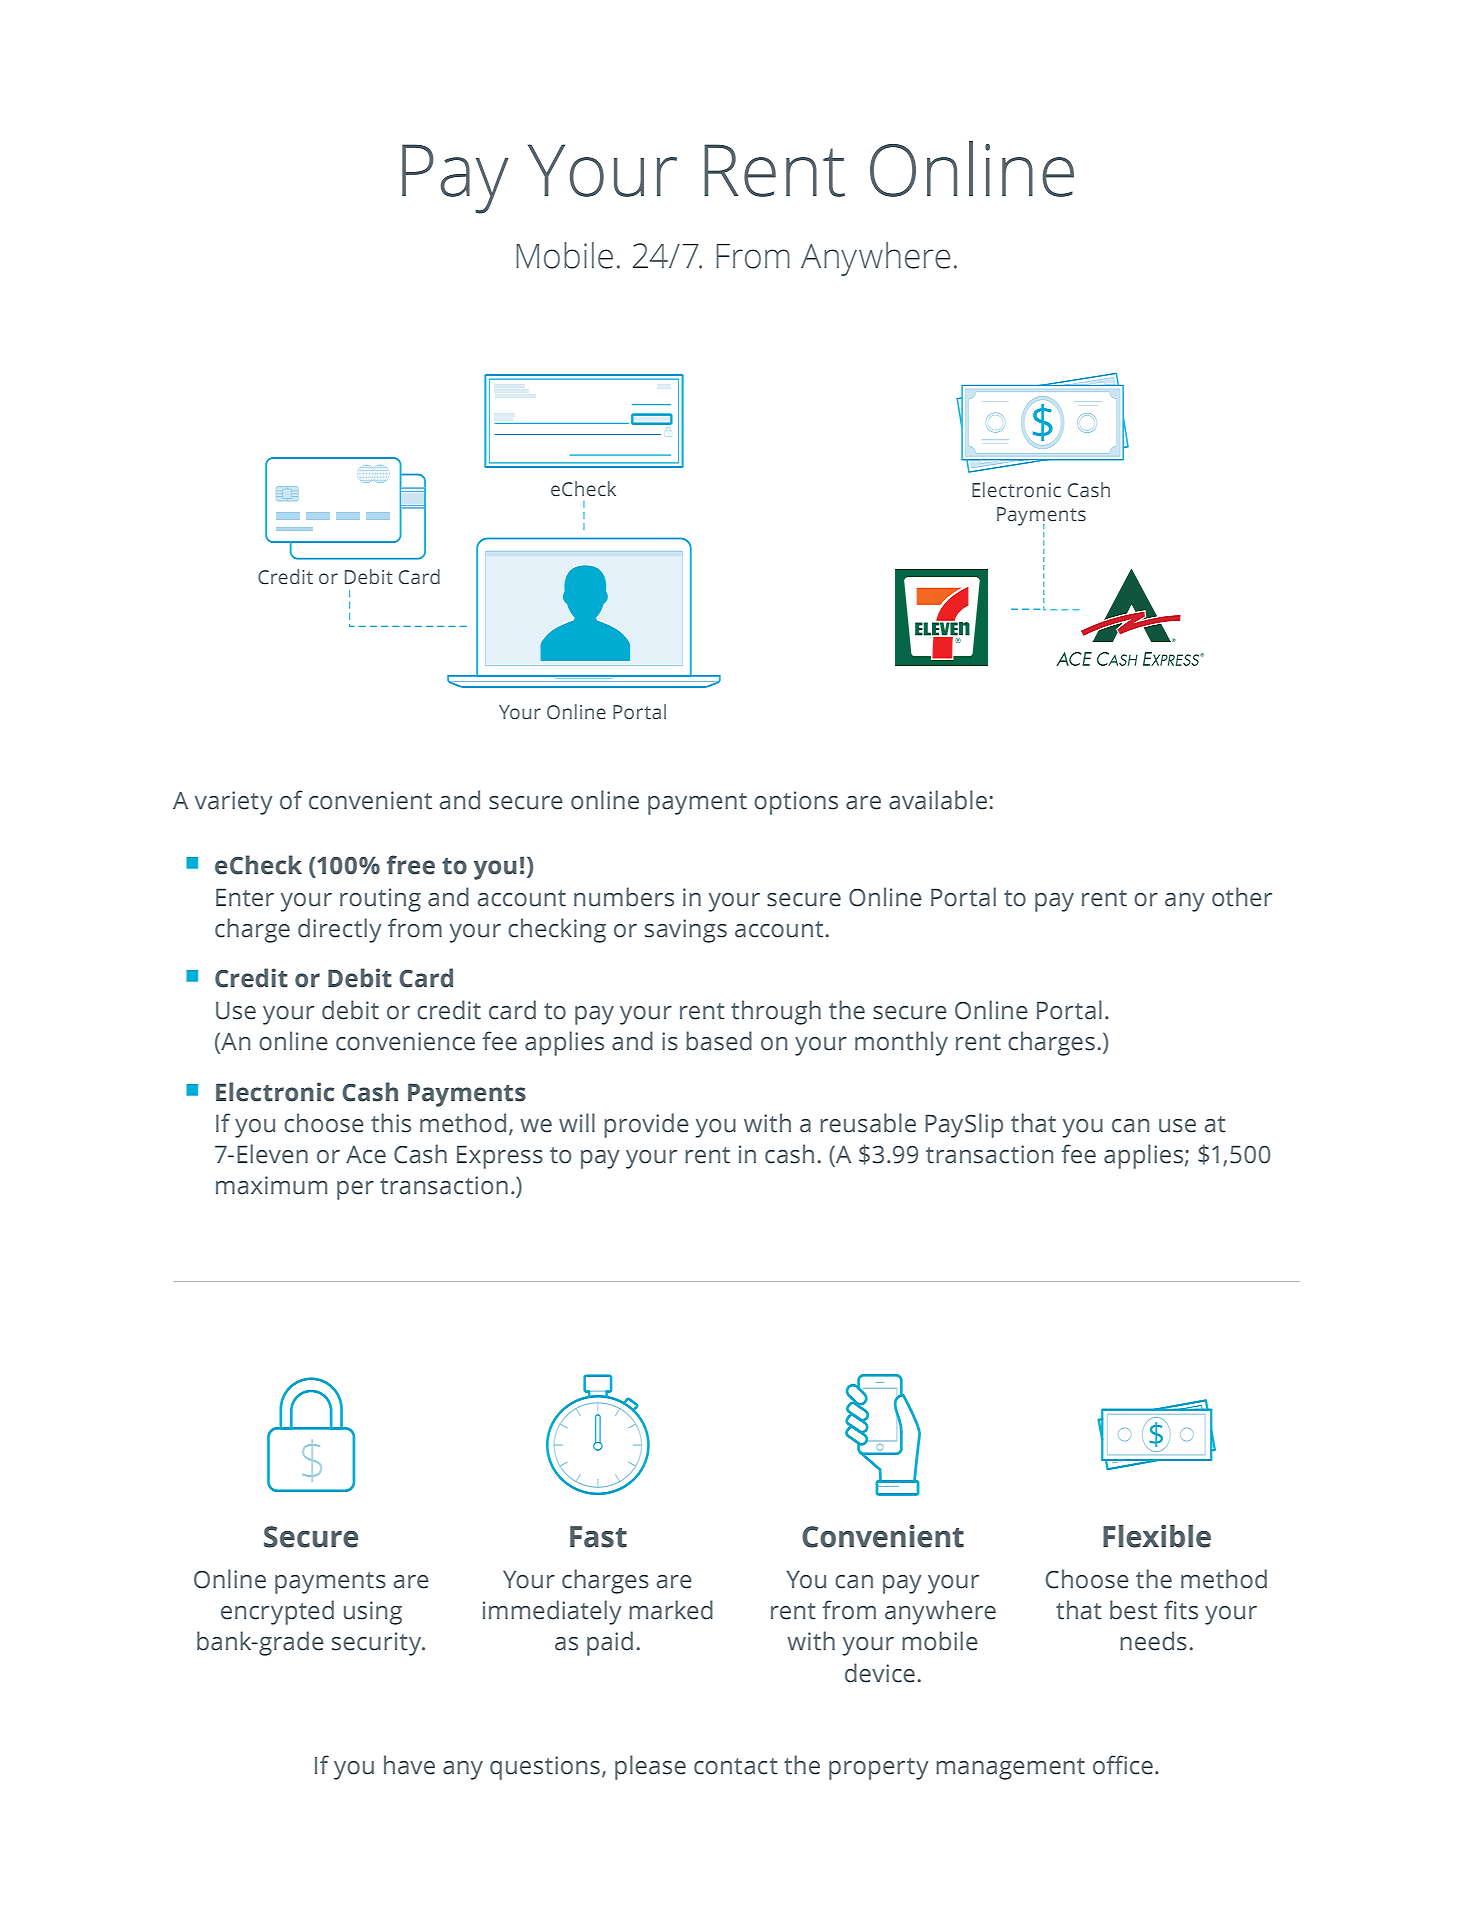 The height and width of the image is (1906, 1473). Describe the element at coordinates (409, 1765) in the image. I see `have` at that location.
